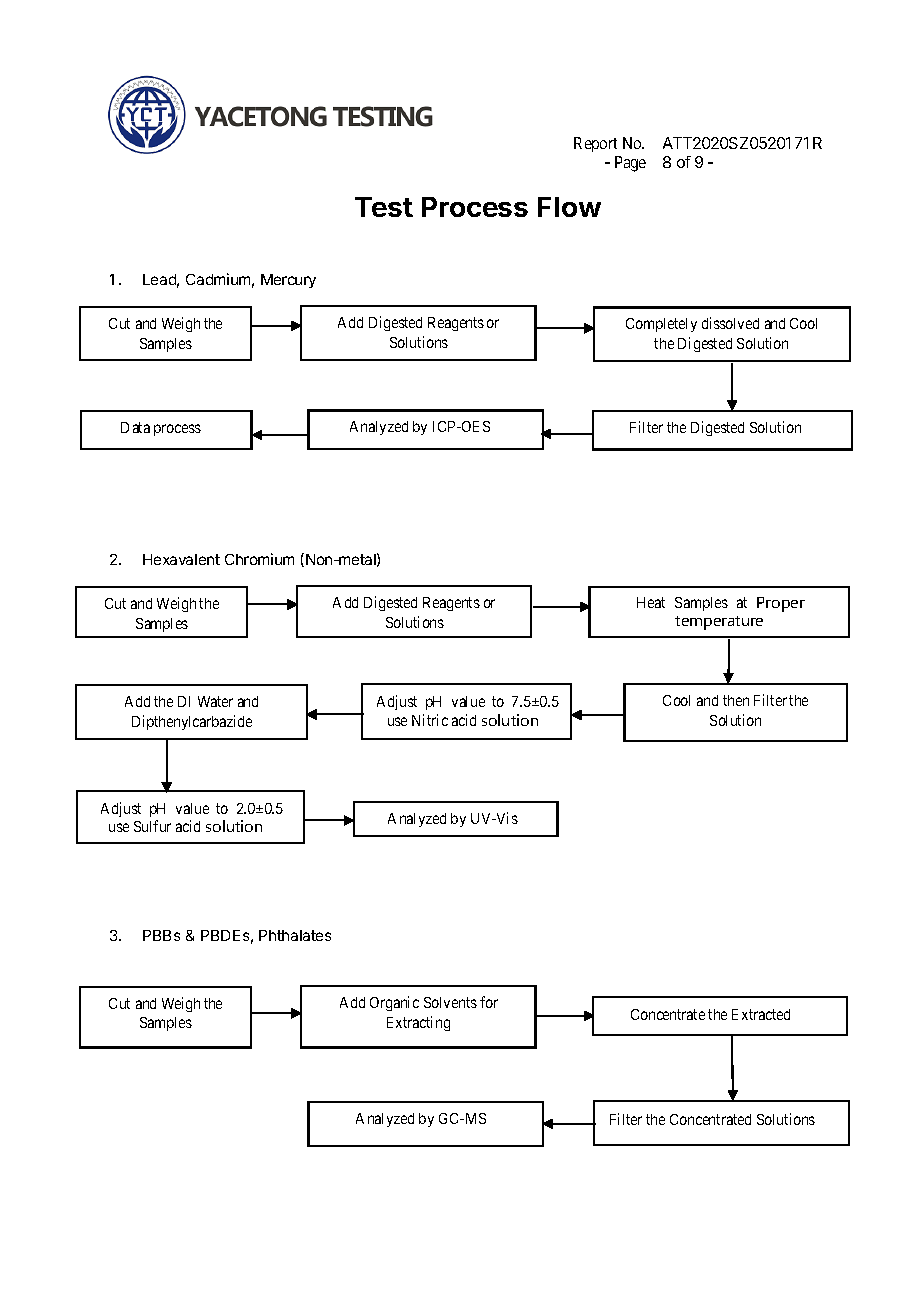 The height and width of the document is (1308, 924). What do you see at coordinates (719, 623) in the document?
I see `temperature` at bounding box center [719, 623].
